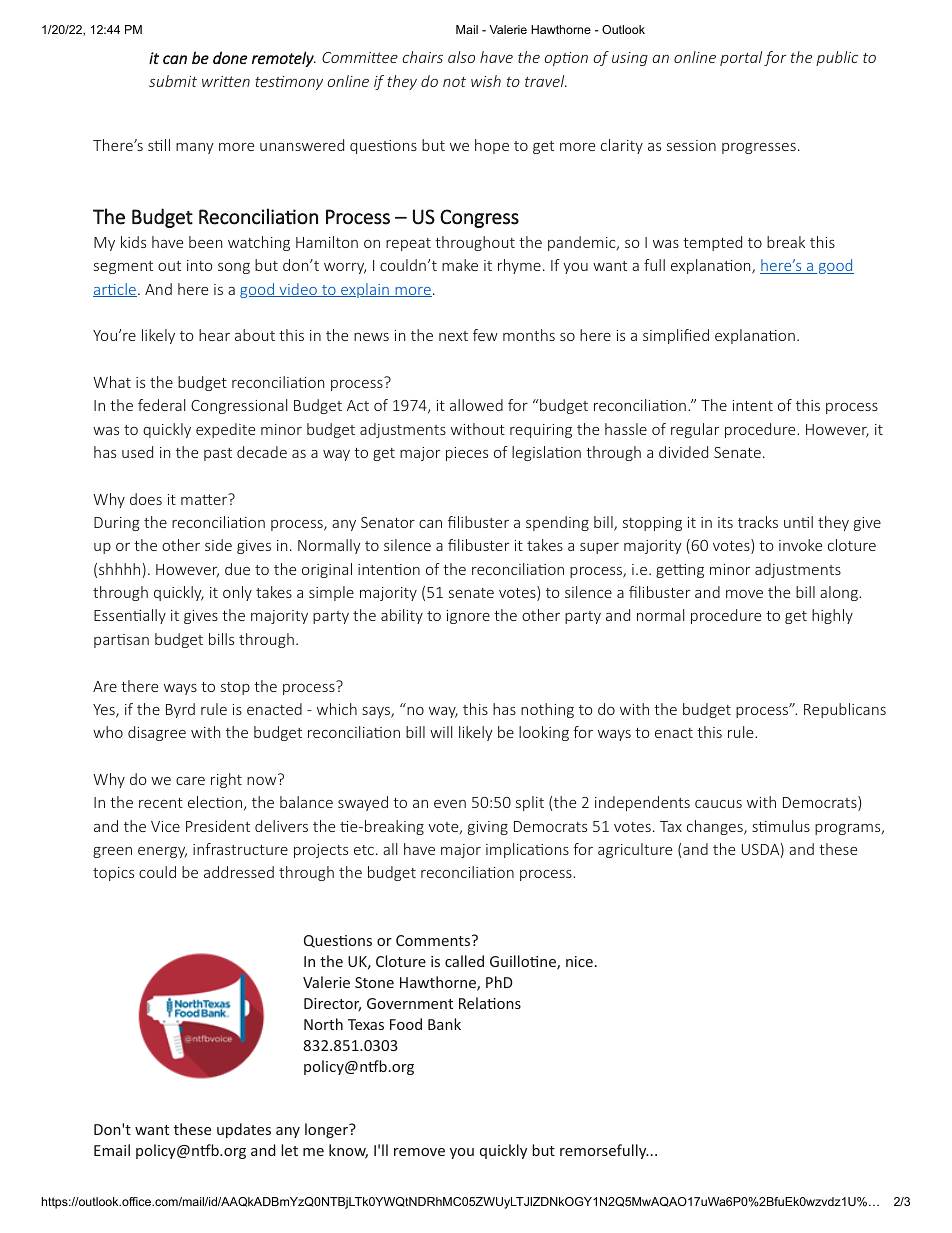 This screenshot has height=1233, width=952. Describe the element at coordinates (741, 58) in the screenshot. I see `portal` at that location.
